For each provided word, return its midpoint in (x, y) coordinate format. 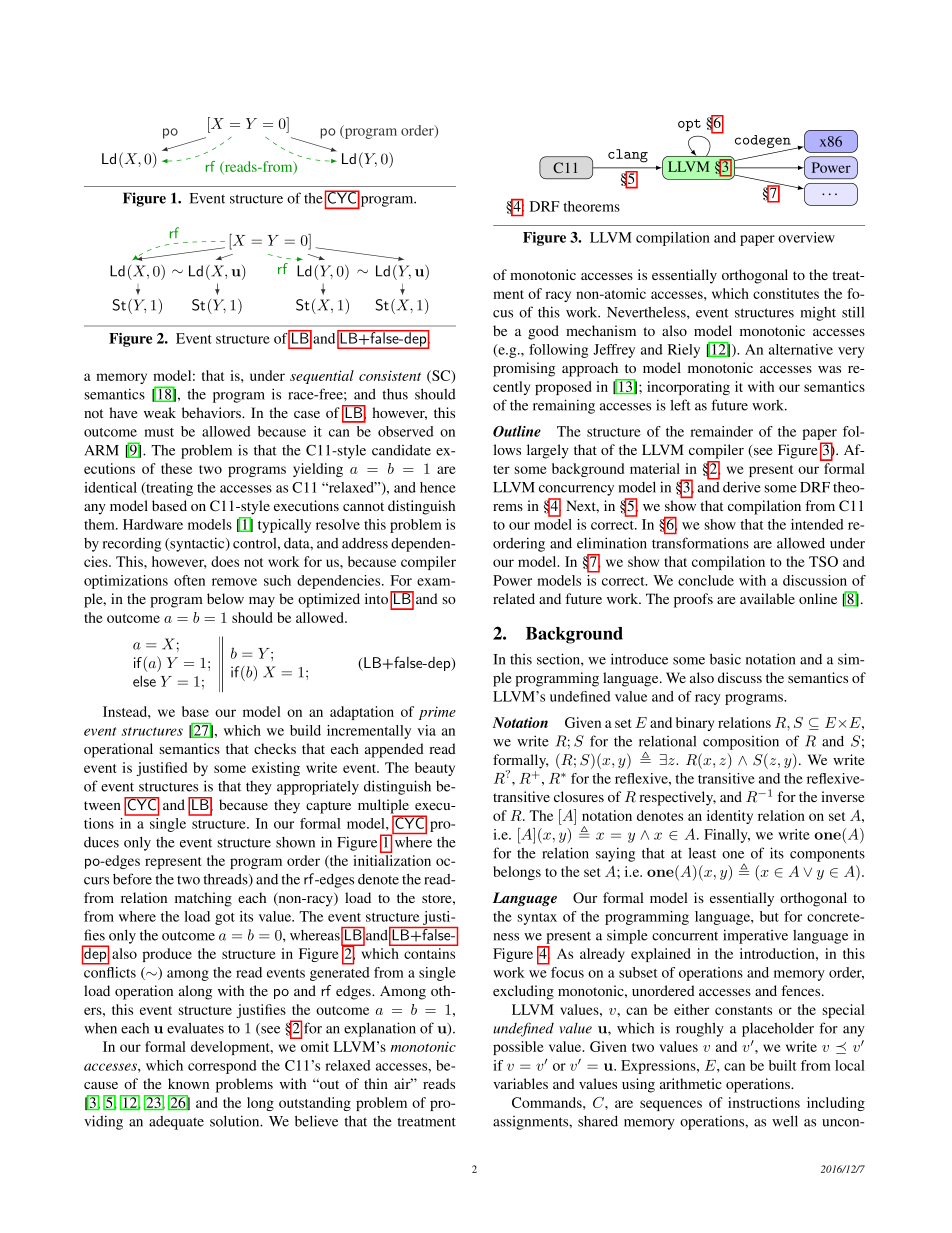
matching (203, 899)
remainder (721, 431)
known (188, 1083)
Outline (517, 431)
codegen (764, 143)
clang (628, 156)
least (702, 853)
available (767, 598)
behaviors (212, 412)
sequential (322, 377)
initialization (392, 860)
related (514, 598)
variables (520, 1083)
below (225, 598)
